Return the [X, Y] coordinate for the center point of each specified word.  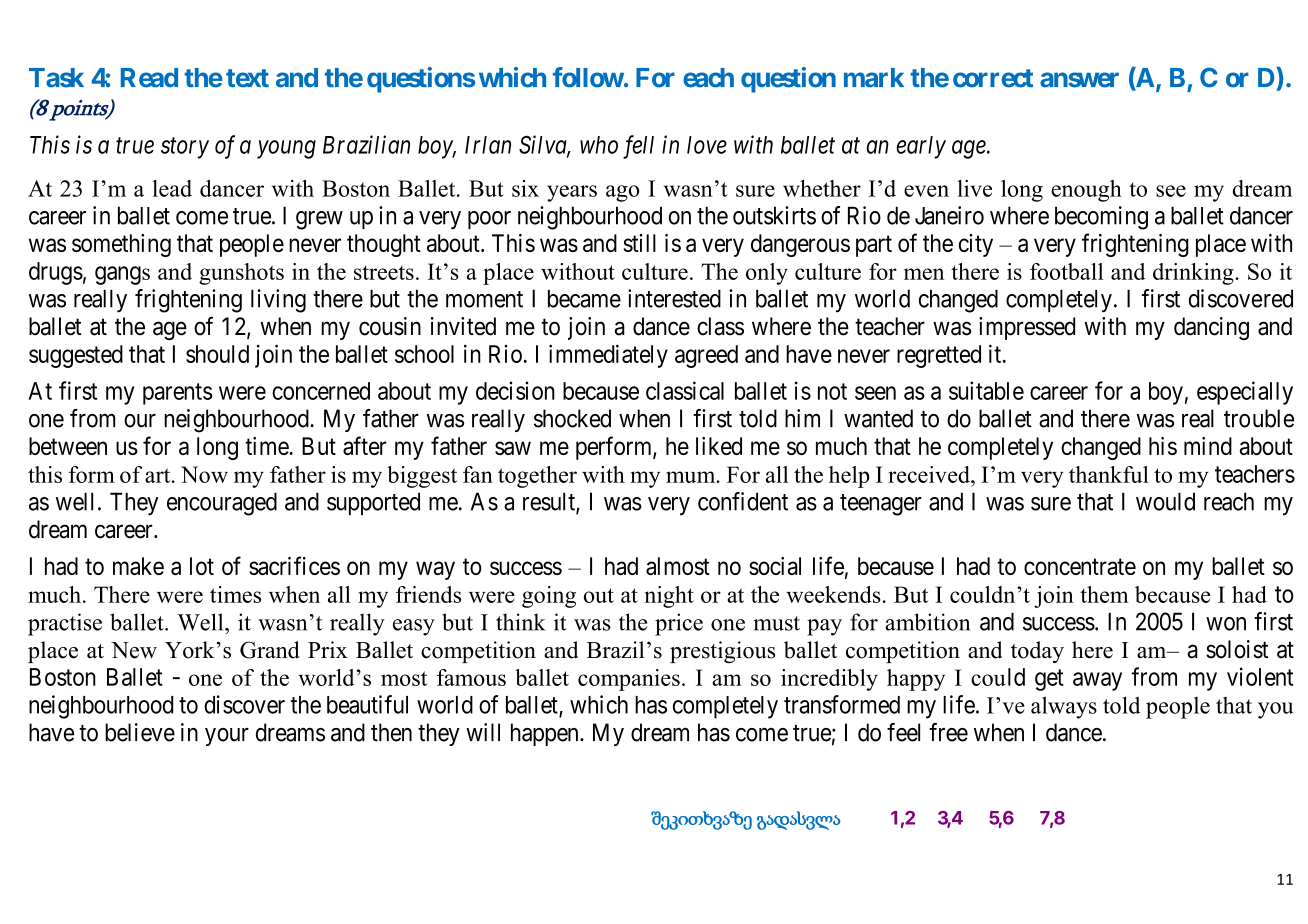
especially [1245, 393]
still [639, 243]
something [121, 245]
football [1066, 271]
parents [177, 394]
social [775, 566]
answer [1079, 80]
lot [202, 566]
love [707, 145]
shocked [572, 418]
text [247, 78]
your [227, 737]
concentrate [1080, 567]
